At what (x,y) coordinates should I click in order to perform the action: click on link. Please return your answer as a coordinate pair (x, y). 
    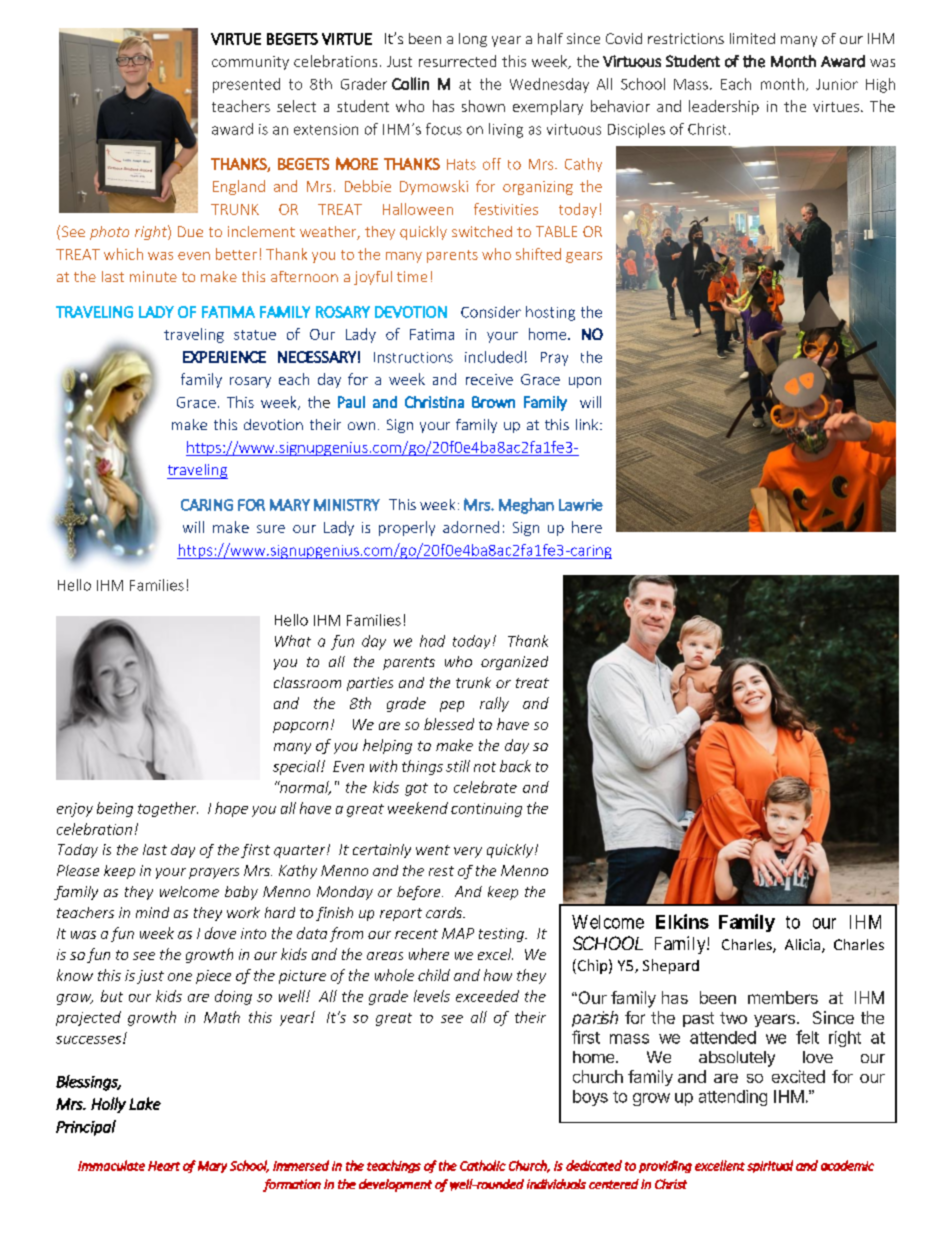
    Looking at the image, I should click on (588, 424).
